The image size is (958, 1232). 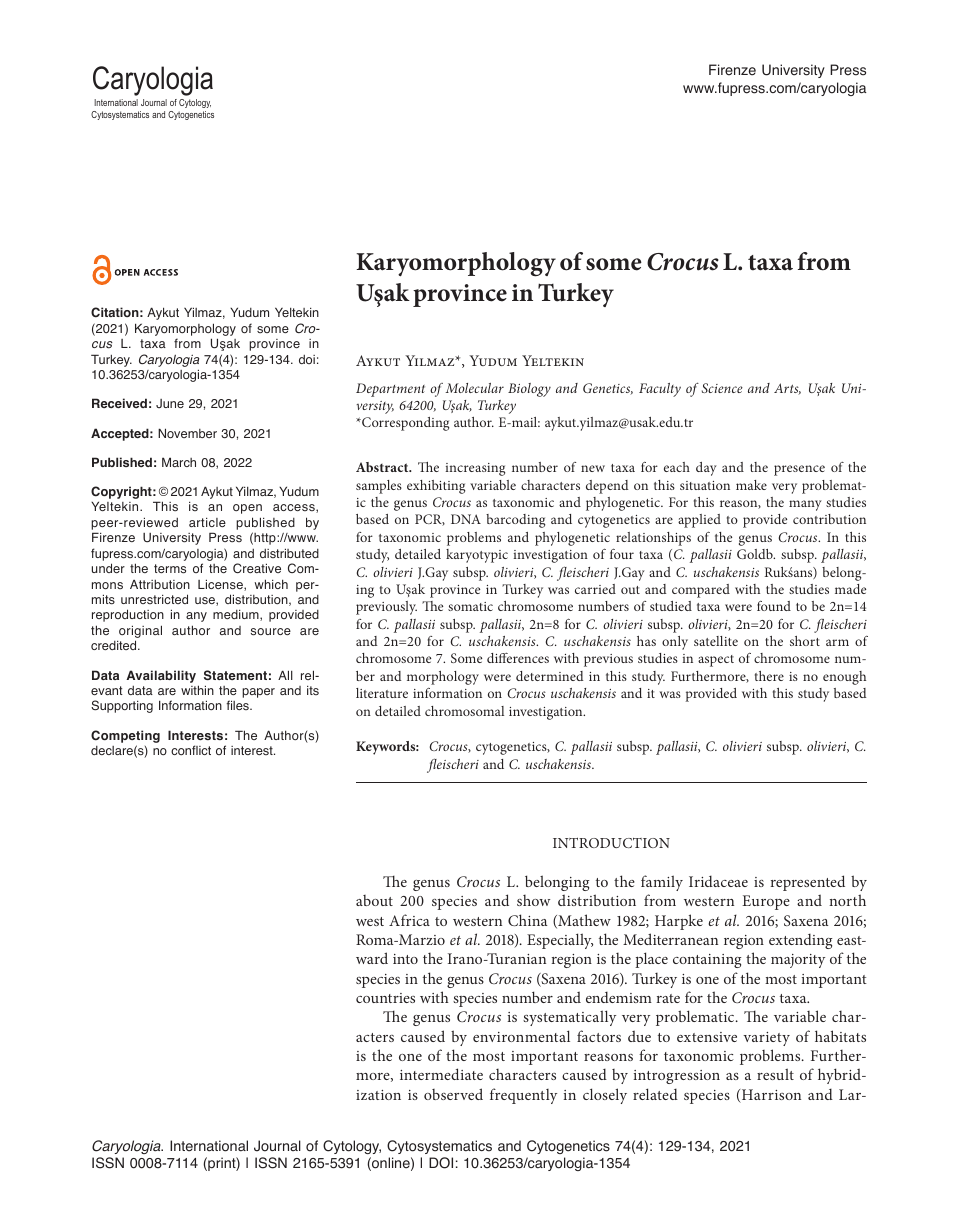 I want to click on Molecular, so click(x=474, y=388).
